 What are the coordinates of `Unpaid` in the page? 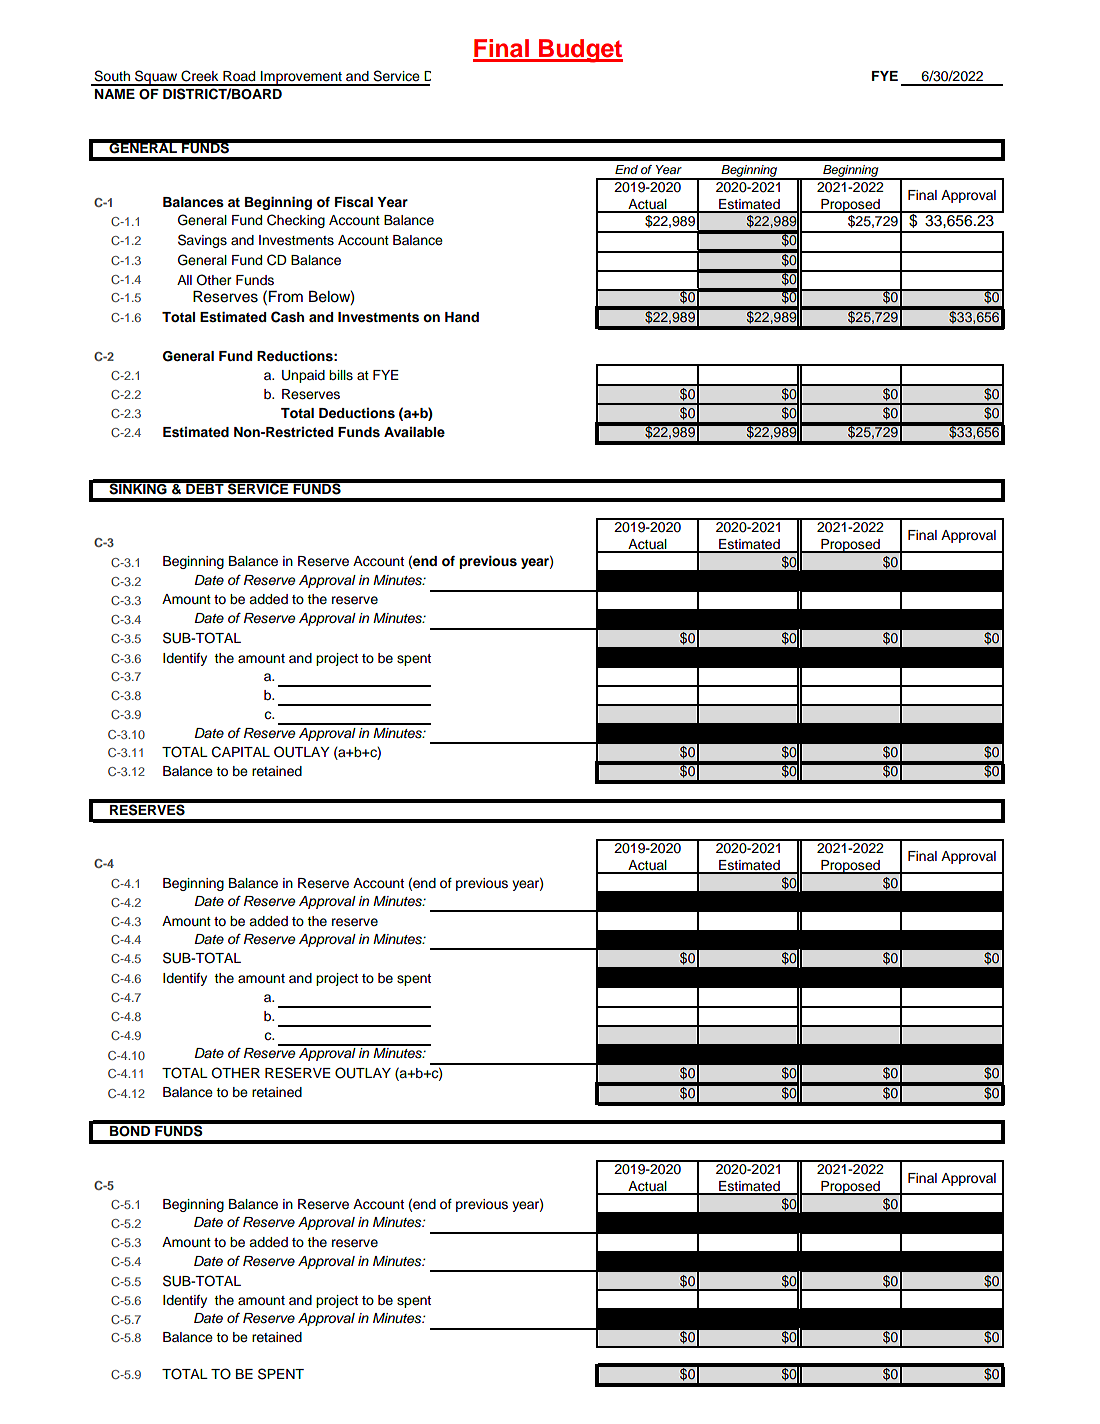 It's located at (303, 376).
